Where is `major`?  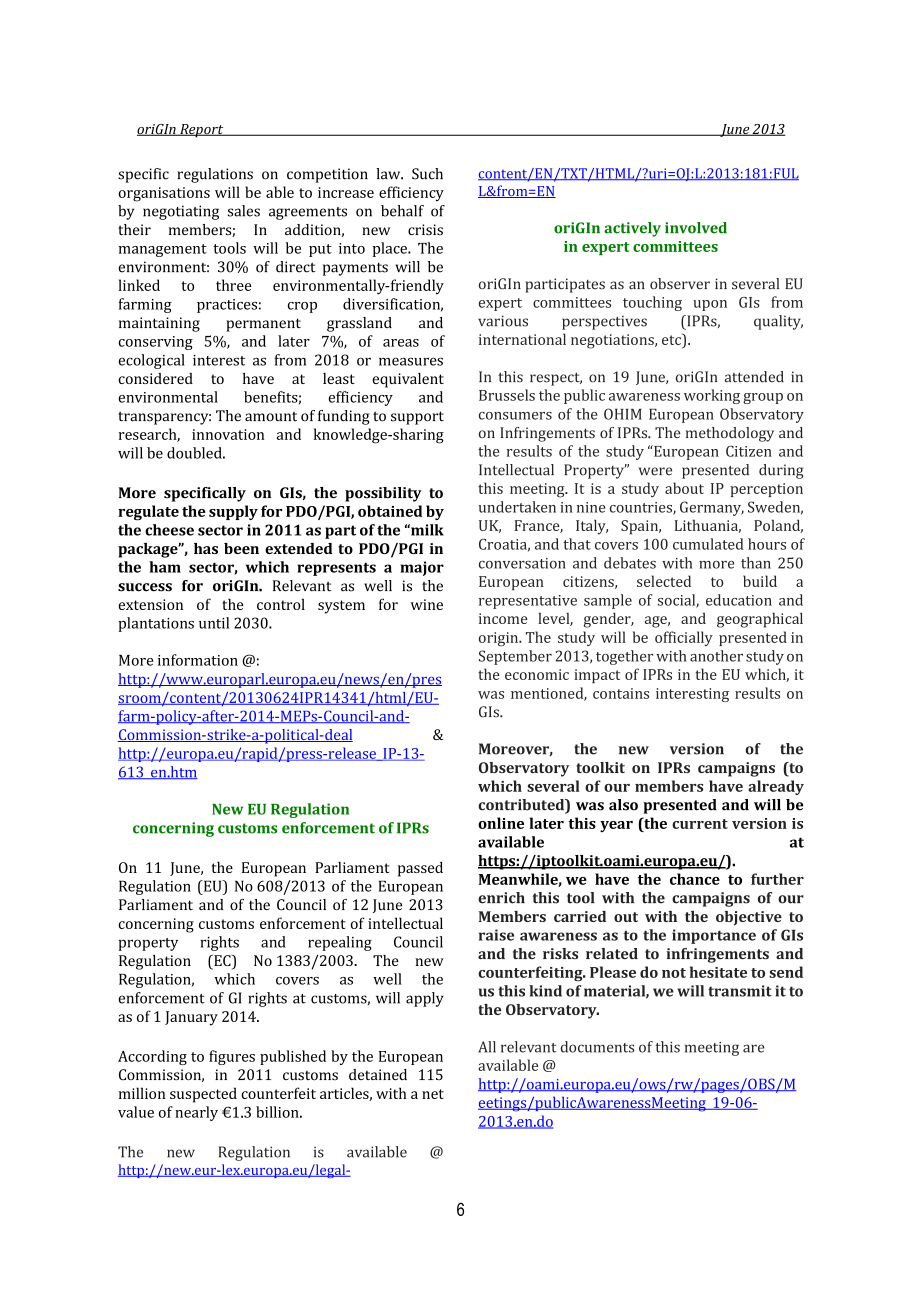 major is located at coordinates (422, 568).
